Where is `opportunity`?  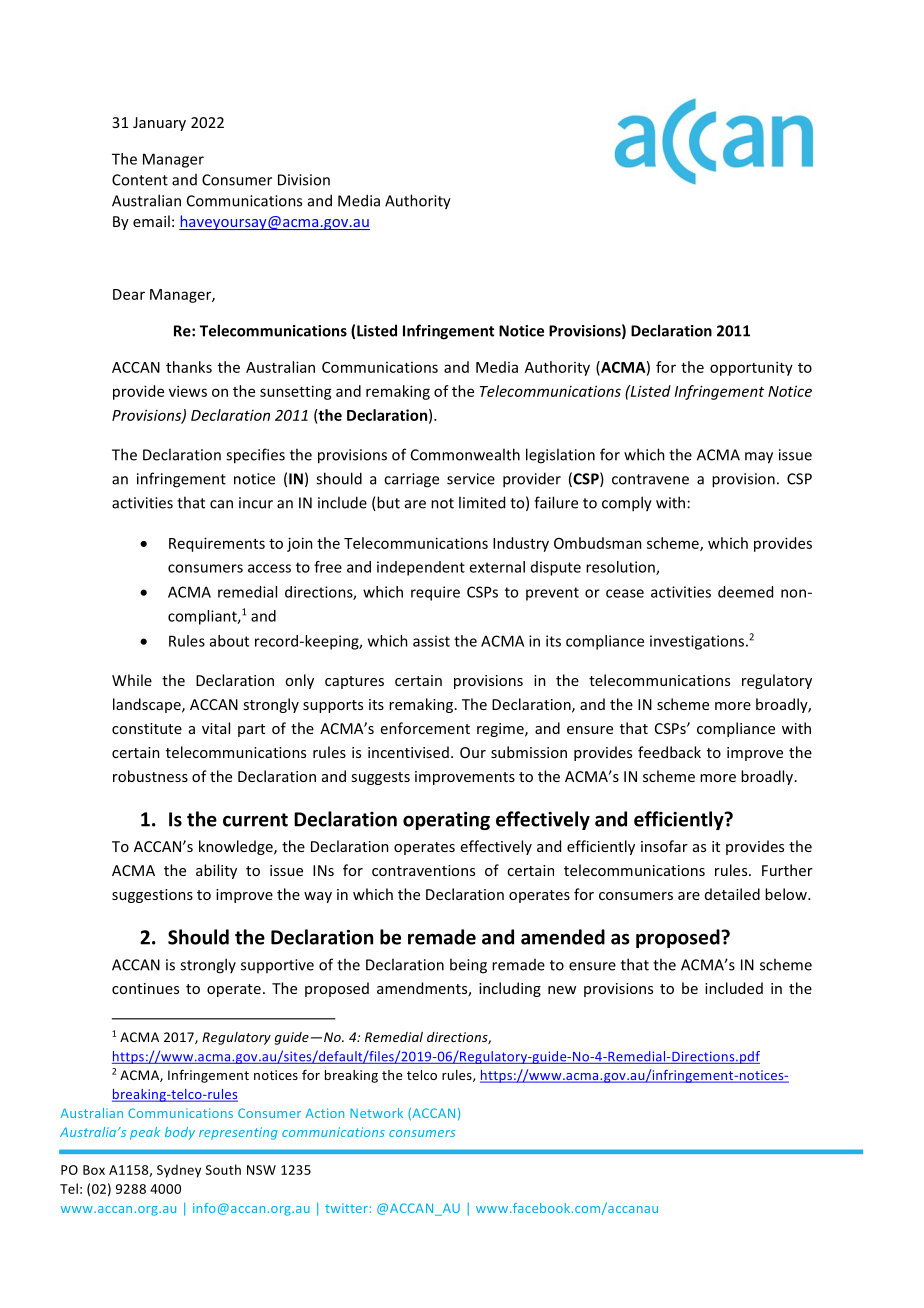 opportunity is located at coordinates (751, 368).
